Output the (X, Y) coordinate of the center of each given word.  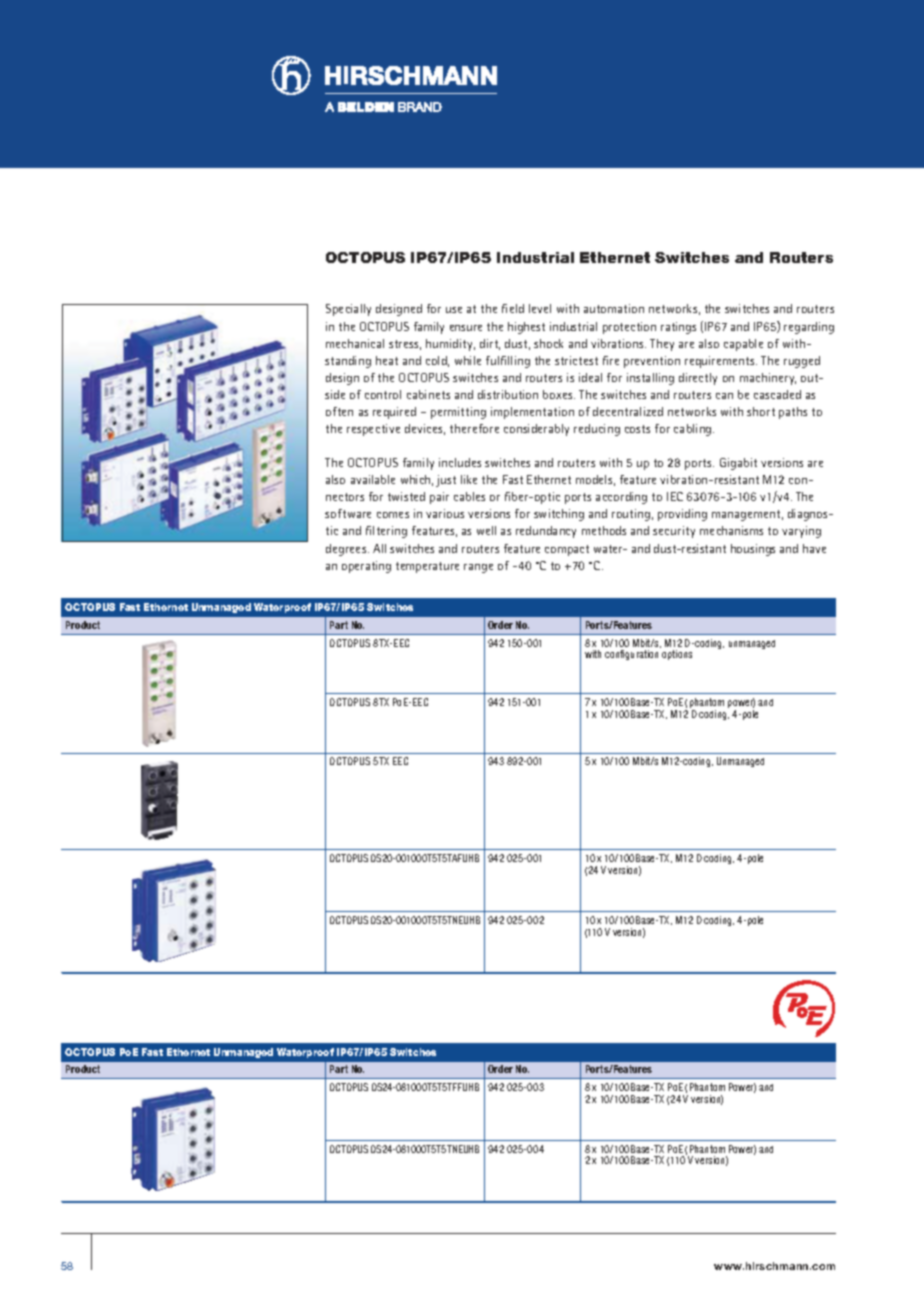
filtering (386, 532)
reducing (597, 430)
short (761, 411)
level (540, 308)
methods (604, 530)
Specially (348, 310)
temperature (427, 567)
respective (373, 430)
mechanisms (731, 530)
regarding (809, 328)
